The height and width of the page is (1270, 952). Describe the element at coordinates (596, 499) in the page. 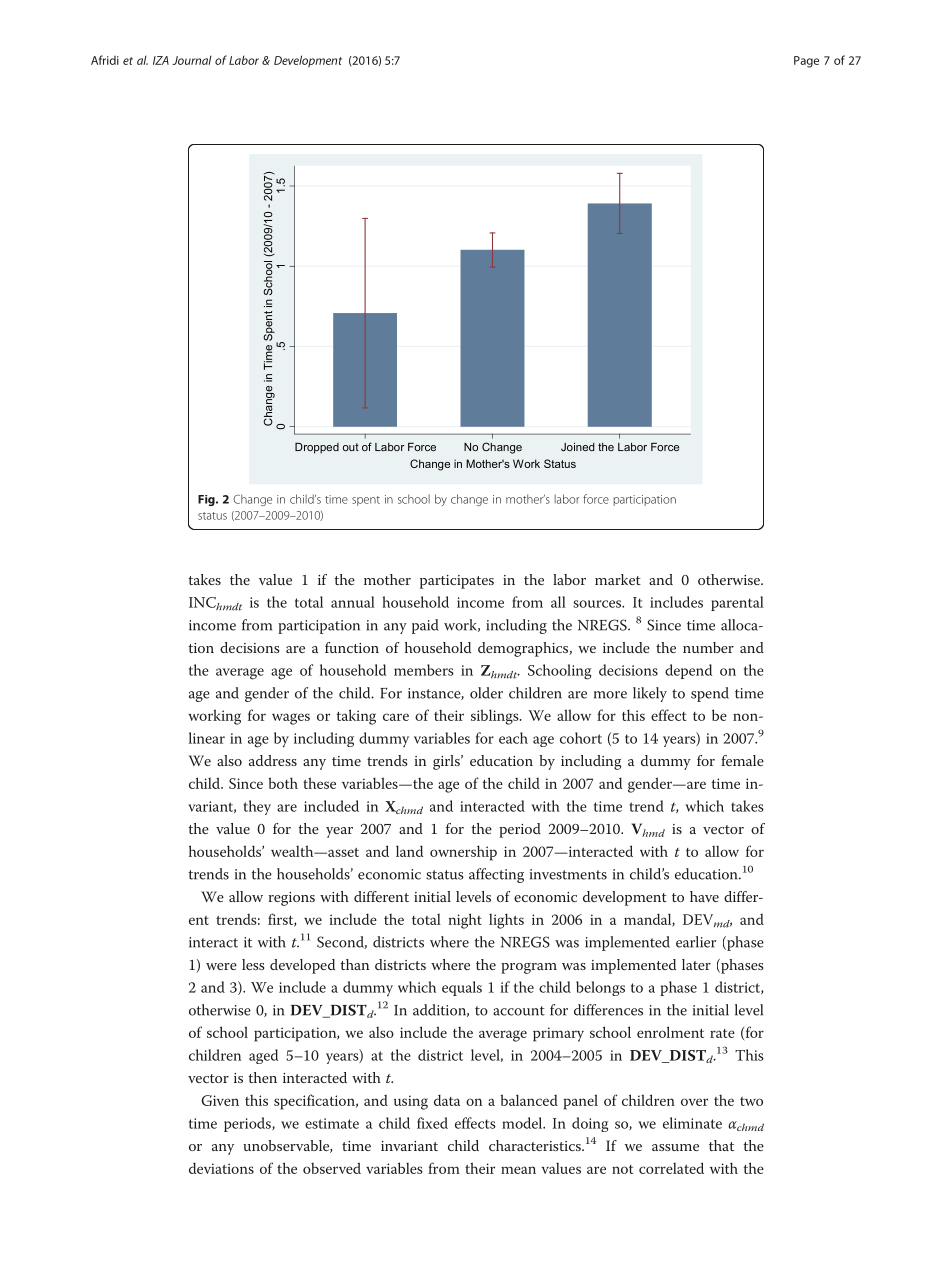

I see `force` at that location.
